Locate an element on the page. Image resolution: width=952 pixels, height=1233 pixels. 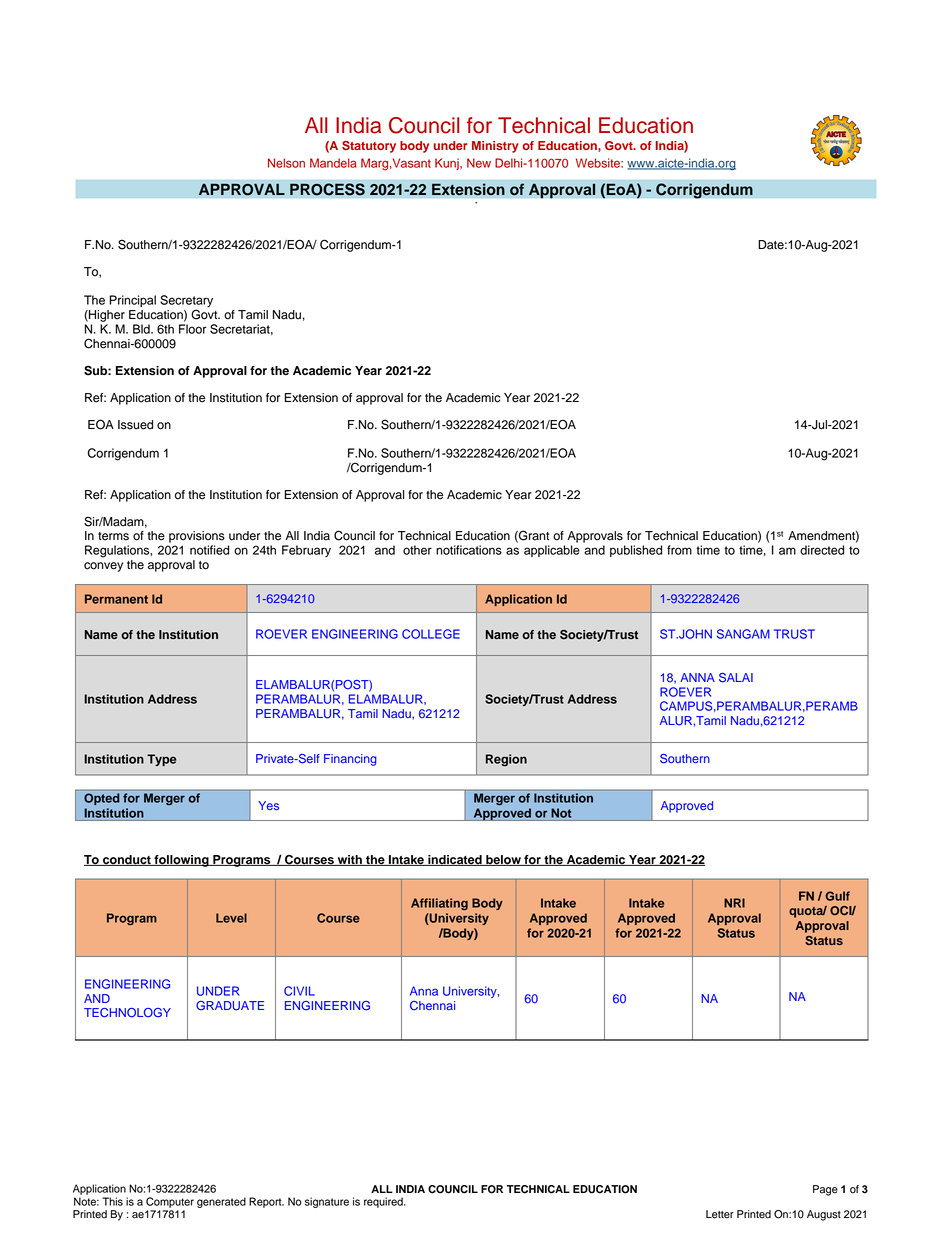
provisions is located at coordinates (197, 537).
